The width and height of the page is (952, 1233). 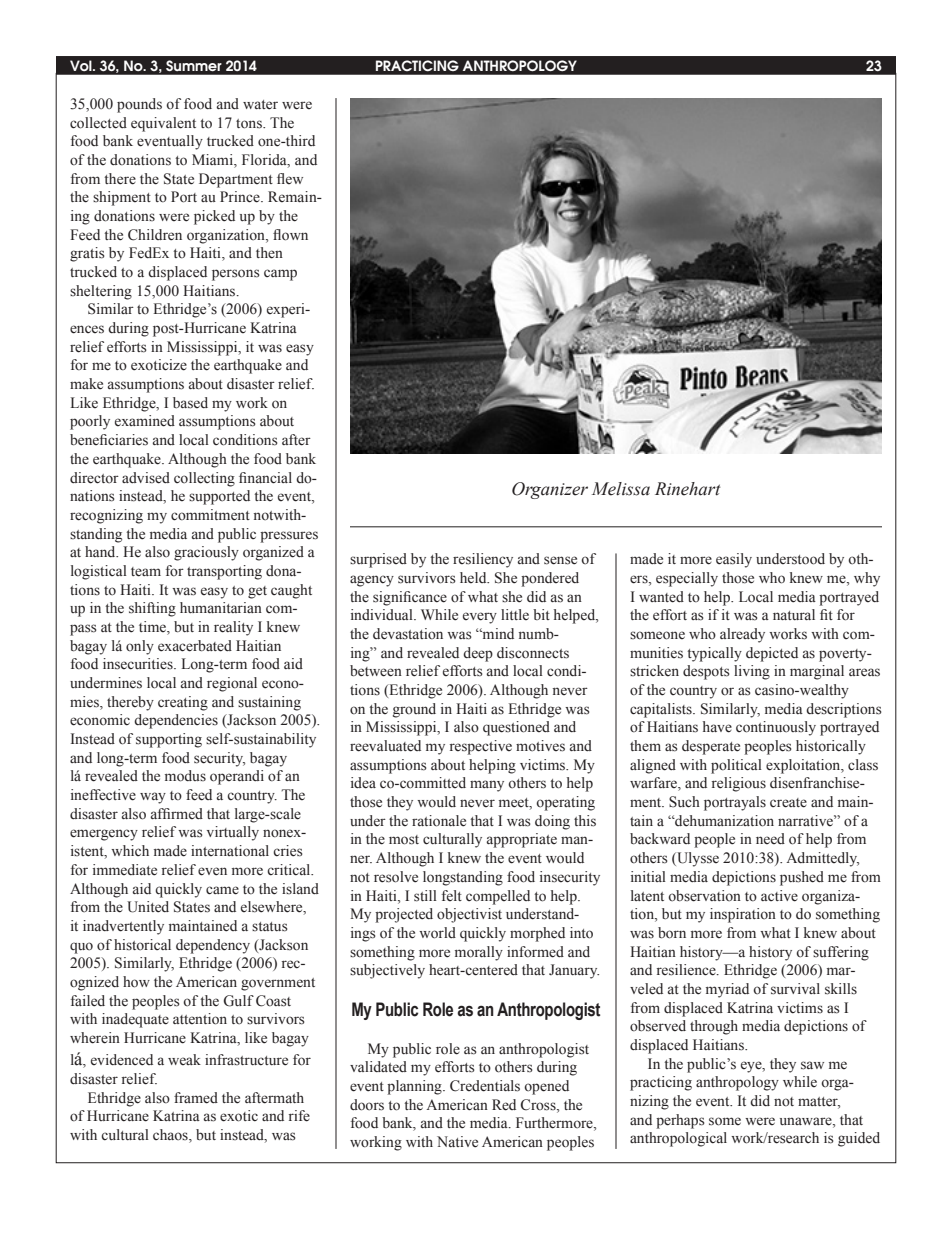 I want to click on unaware, so click(x=807, y=1121).
